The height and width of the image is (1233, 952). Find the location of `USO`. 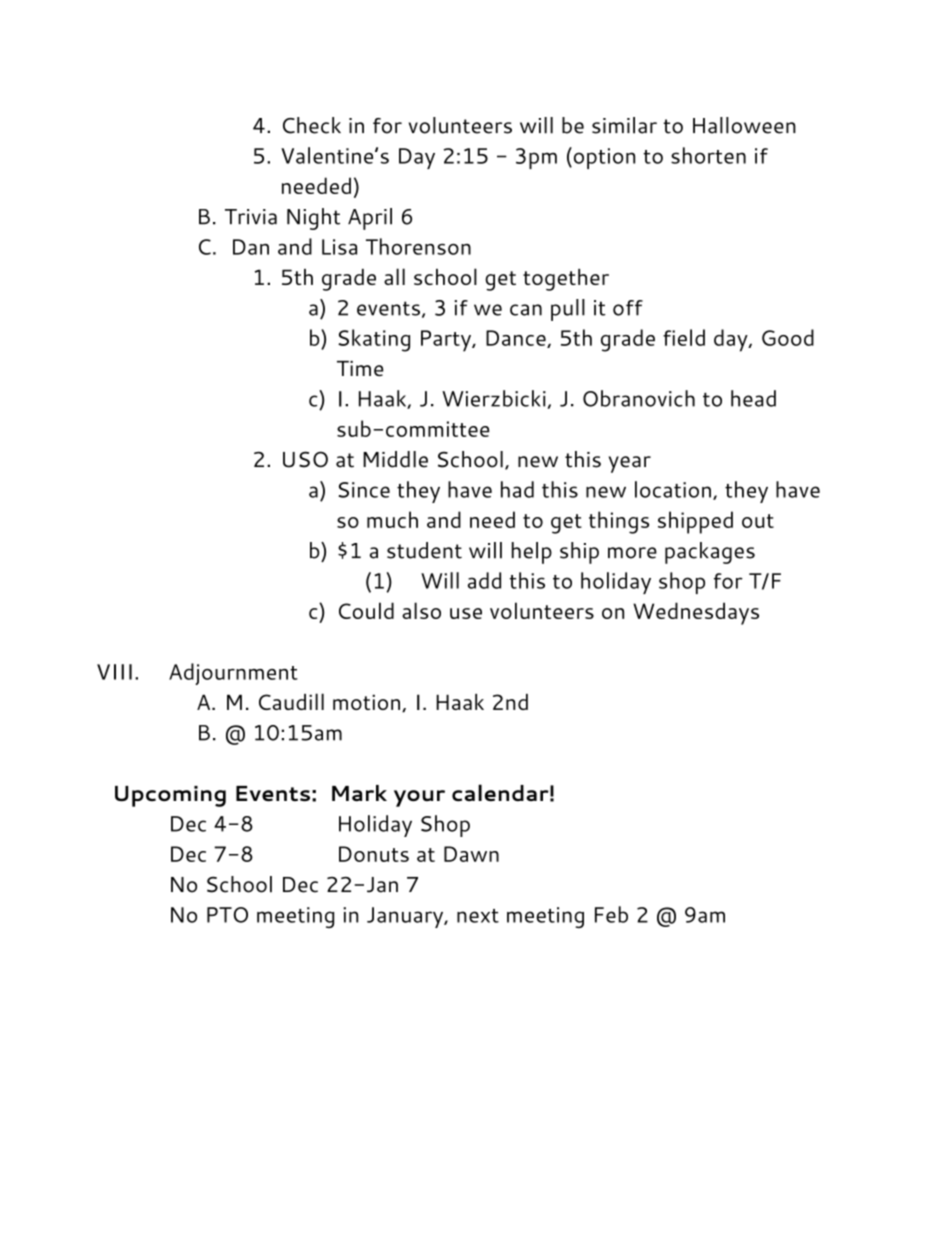

USO is located at coordinates (305, 459).
